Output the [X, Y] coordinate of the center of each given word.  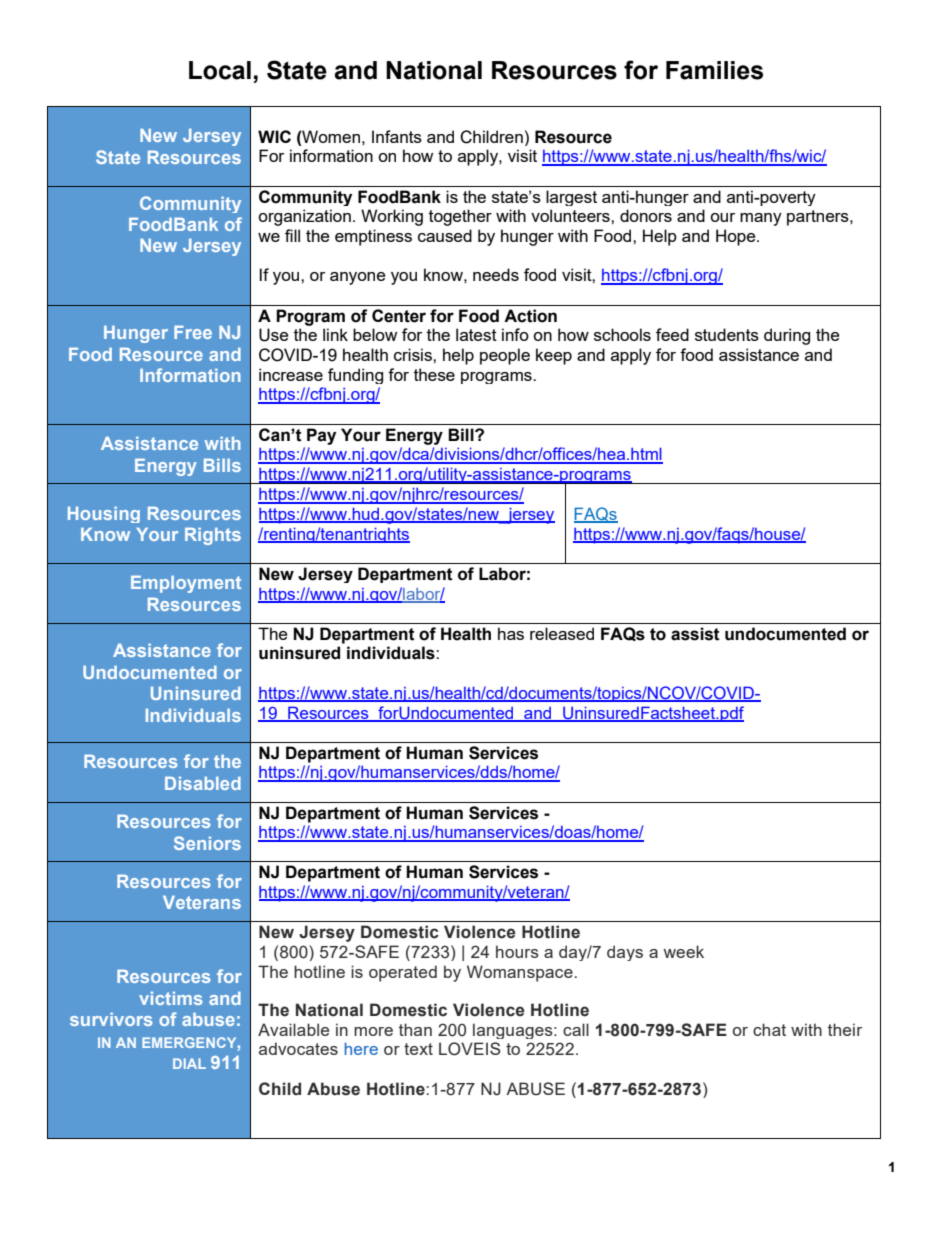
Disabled [203, 783]
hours [517, 951]
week [683, 951]
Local [220, 70]
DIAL [189, 1063]
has [511, 633]
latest [476, 334]
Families [714, 70]
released [562, 633]
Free [193, 332]
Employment [186, 584]
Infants [397, 136]
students [727, 334]
